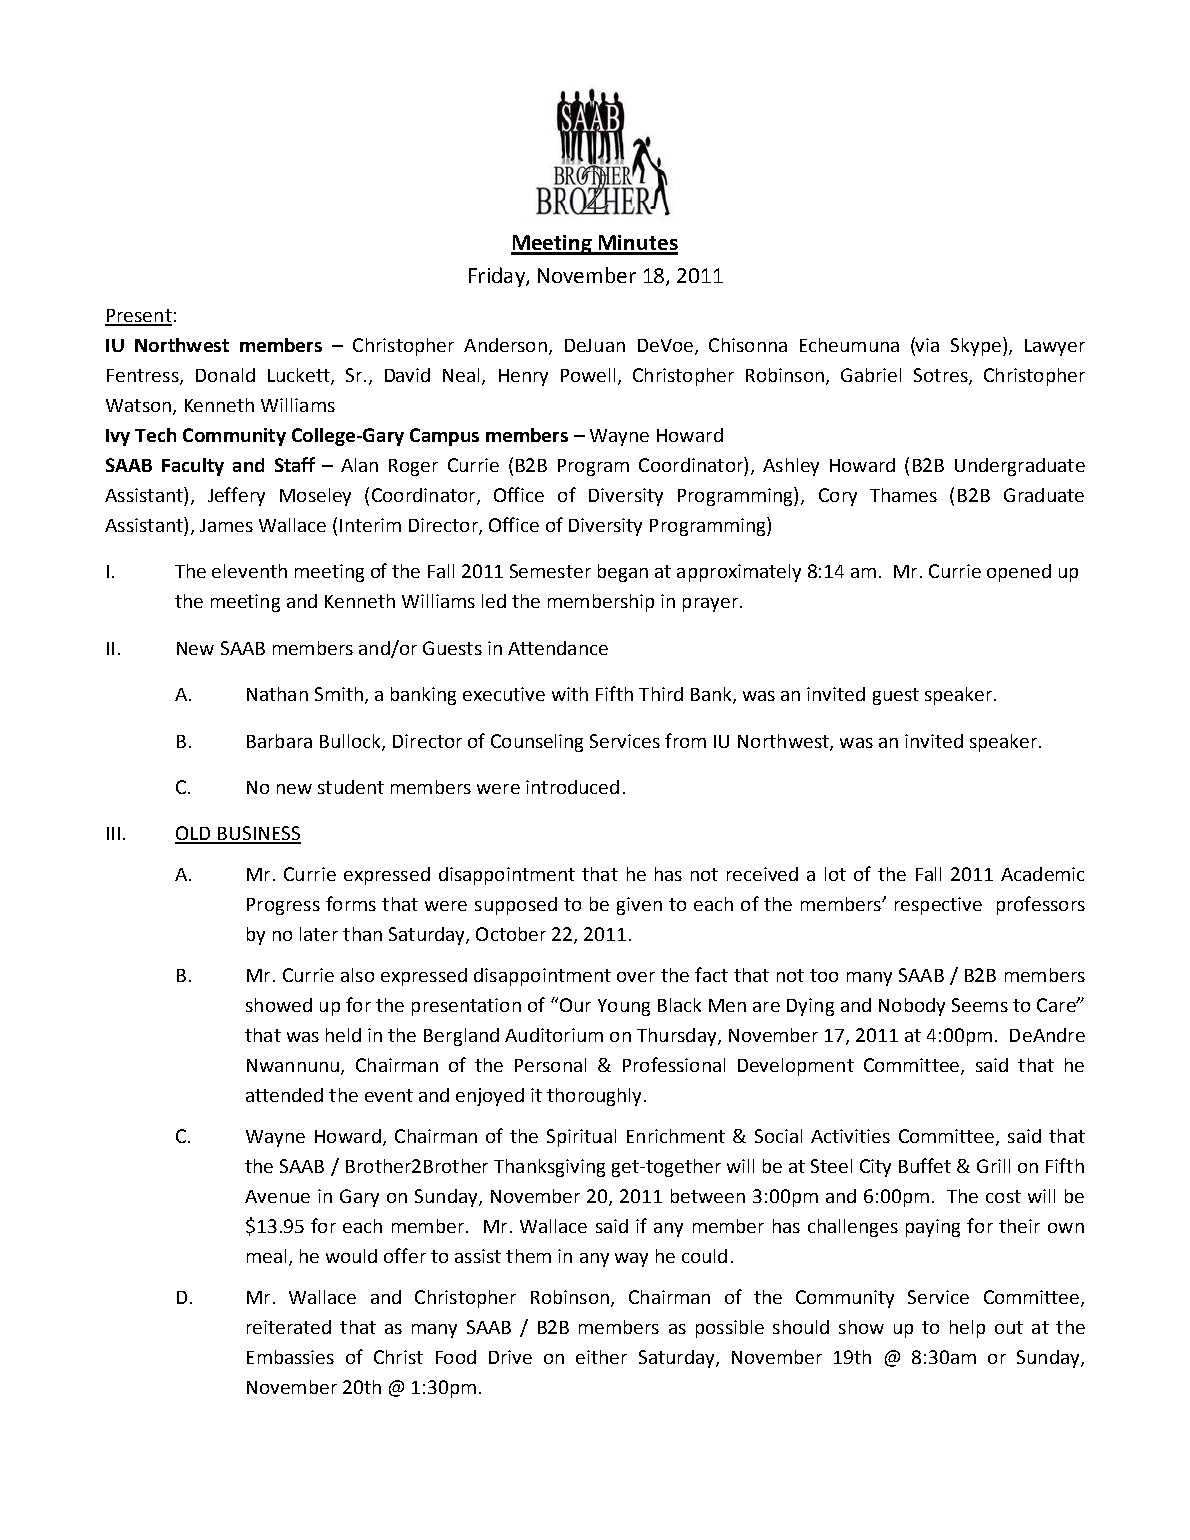 The image size is (1190, 1540). What do you see at coordinates (623, 573) in the document?
I see `began` at bounding box center [623, 573].
